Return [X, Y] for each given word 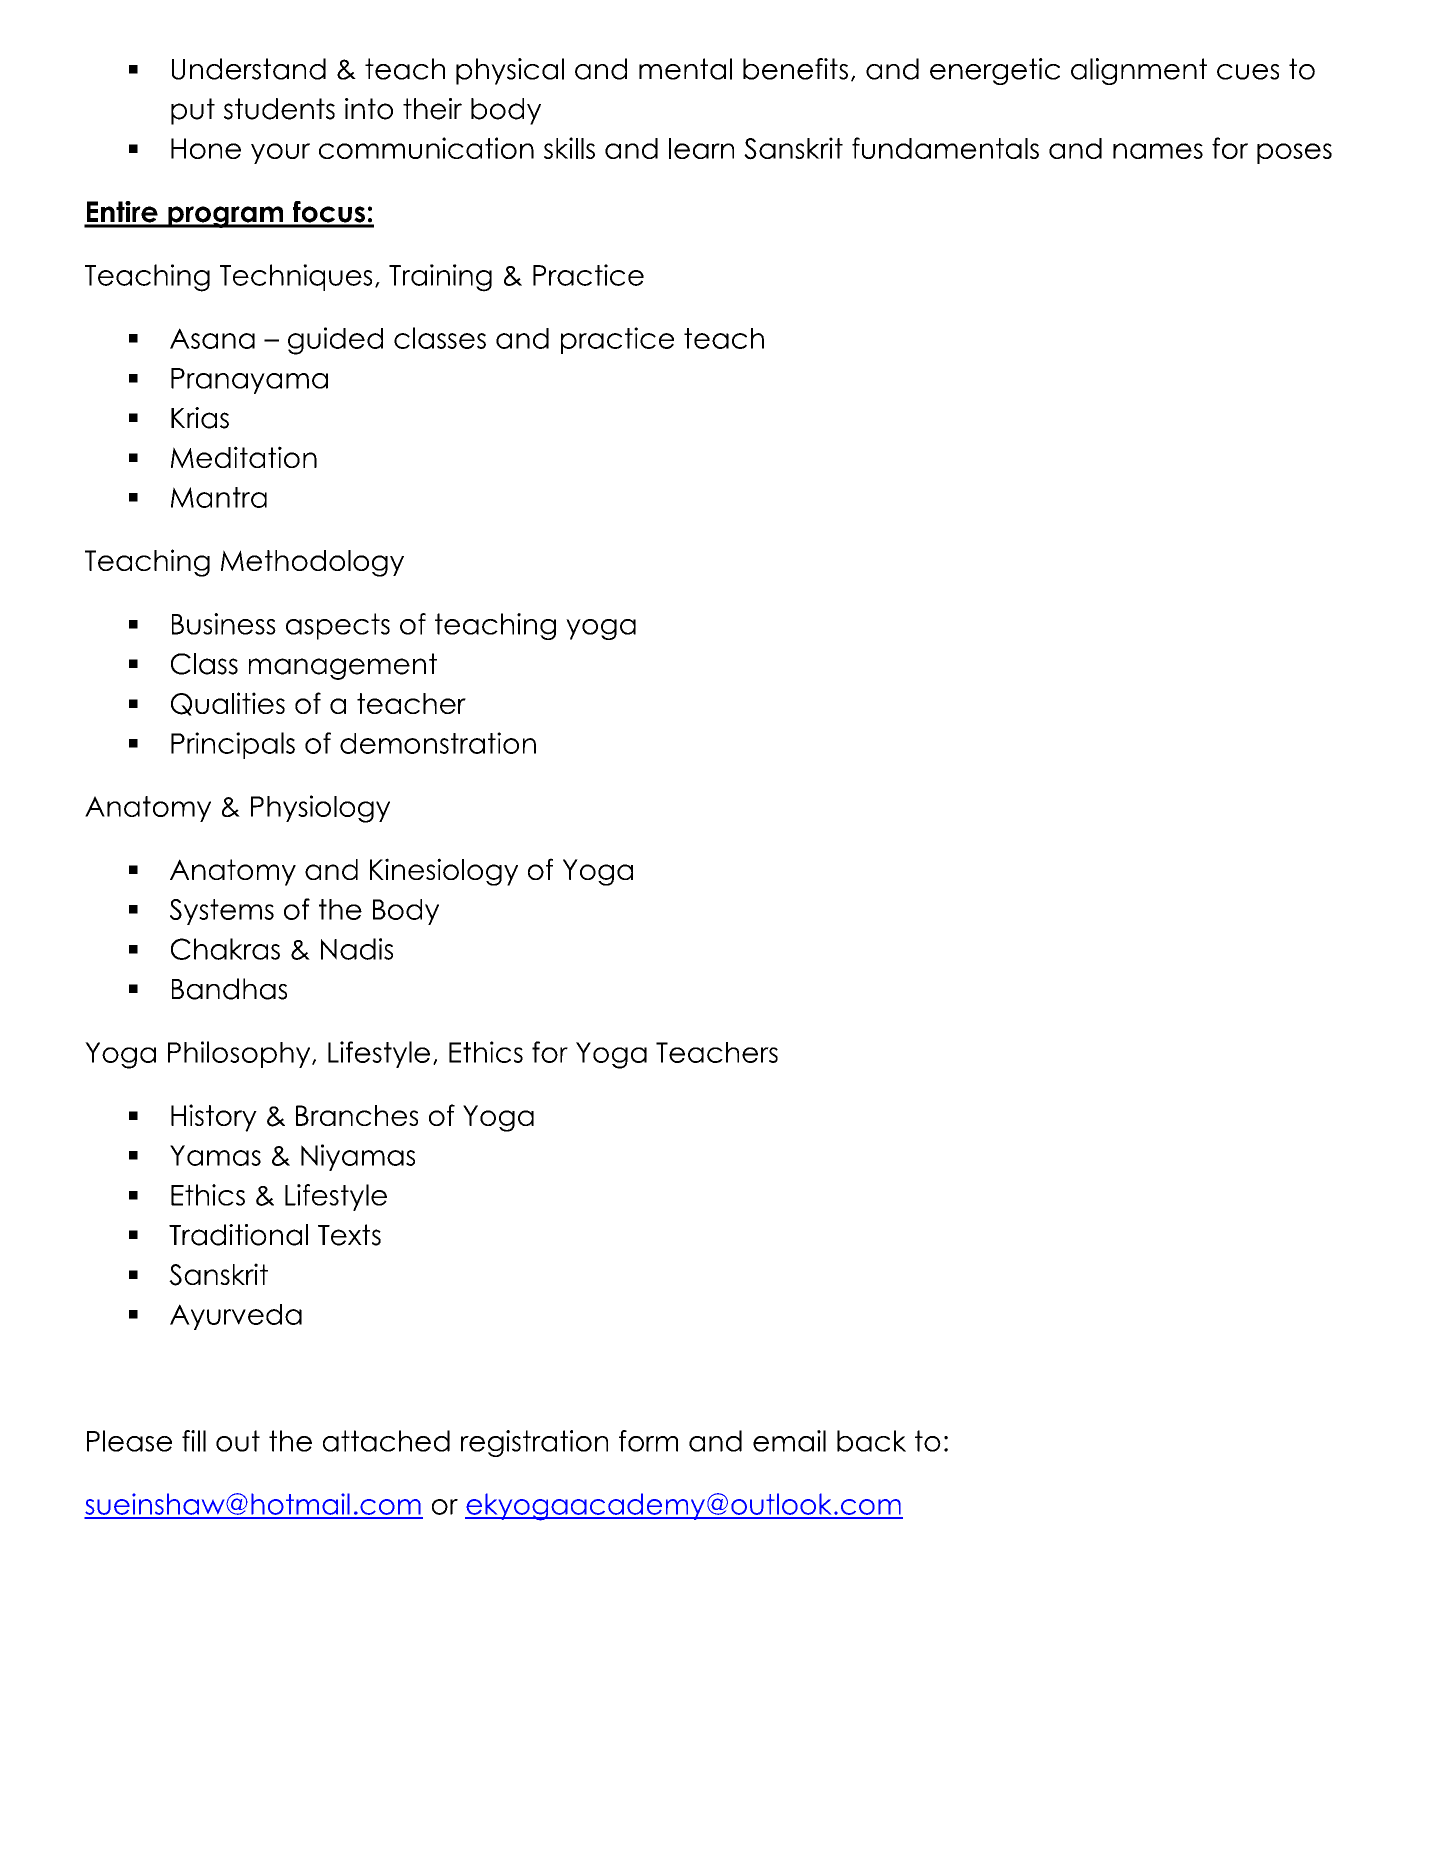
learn [701, 148]
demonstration [438, 743]
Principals [233, 745]
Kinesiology [444, 872]
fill [194, 1441]
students [279, 109]
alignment [1139, 71]
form [648, 1441]
